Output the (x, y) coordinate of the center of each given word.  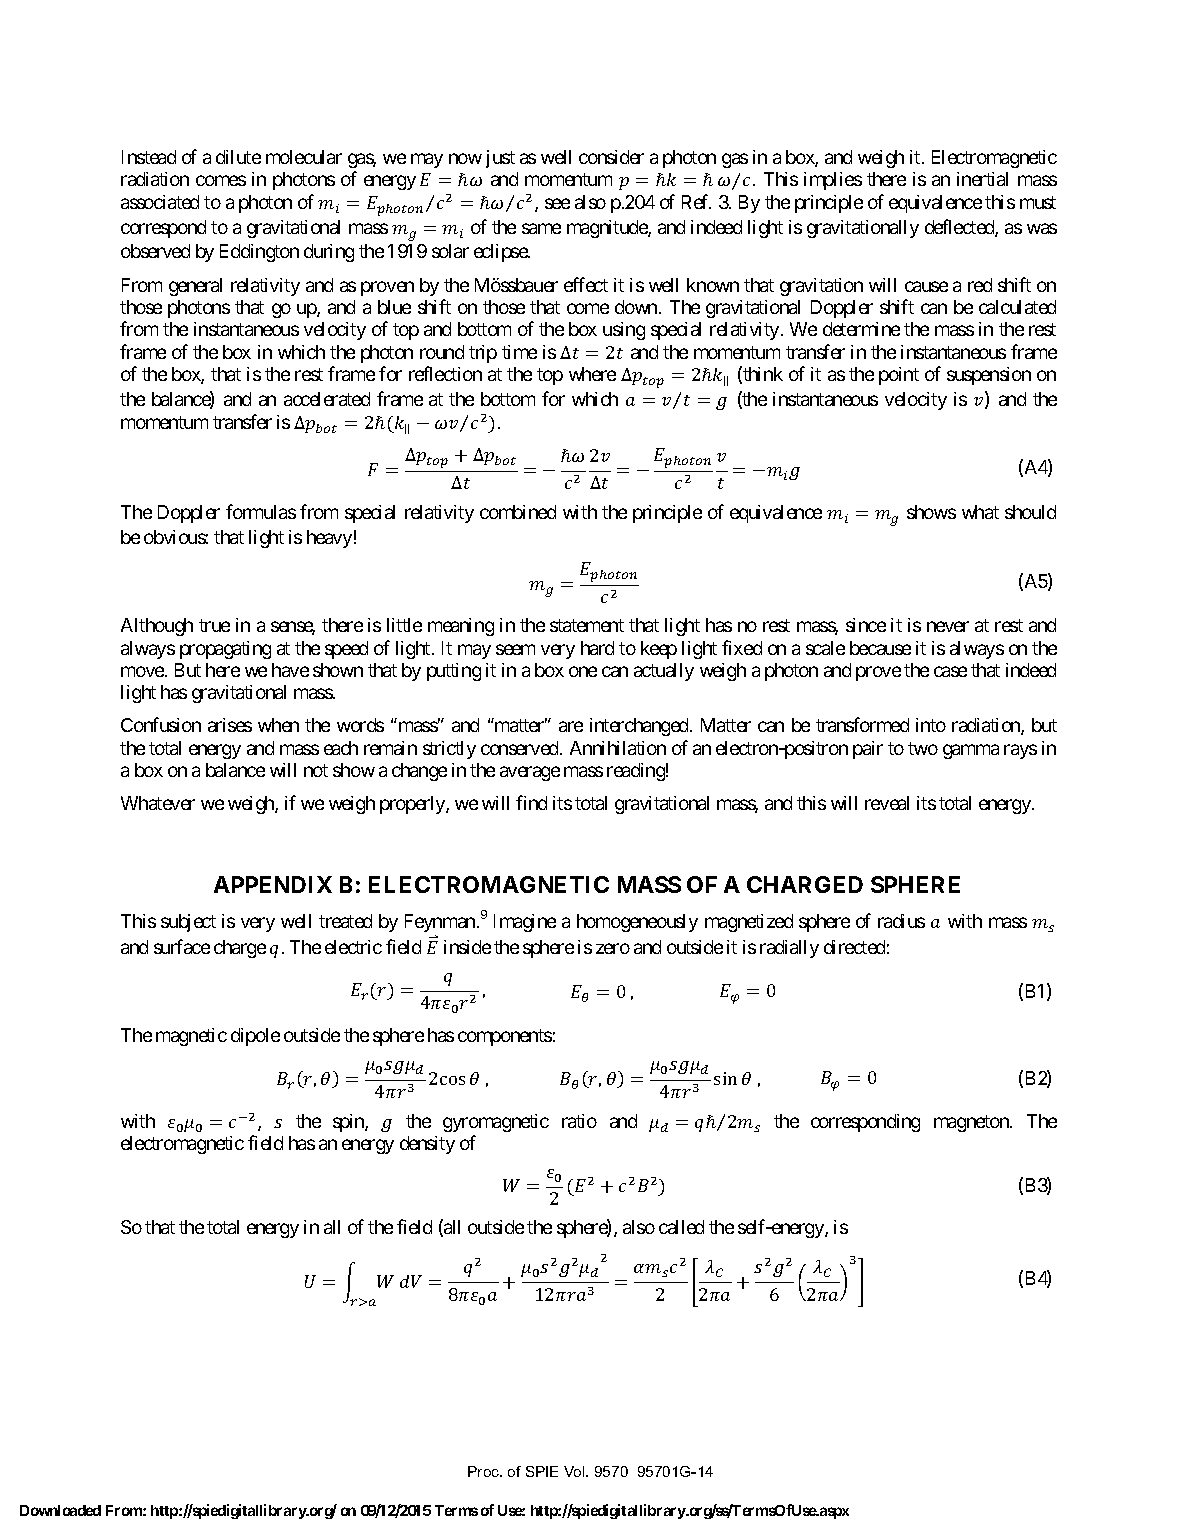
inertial (982, 179)
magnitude (608, 229)
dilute (238, 157)
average (530, 773)
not (316, 770)
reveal (887, 803)
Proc (485, 1471)
